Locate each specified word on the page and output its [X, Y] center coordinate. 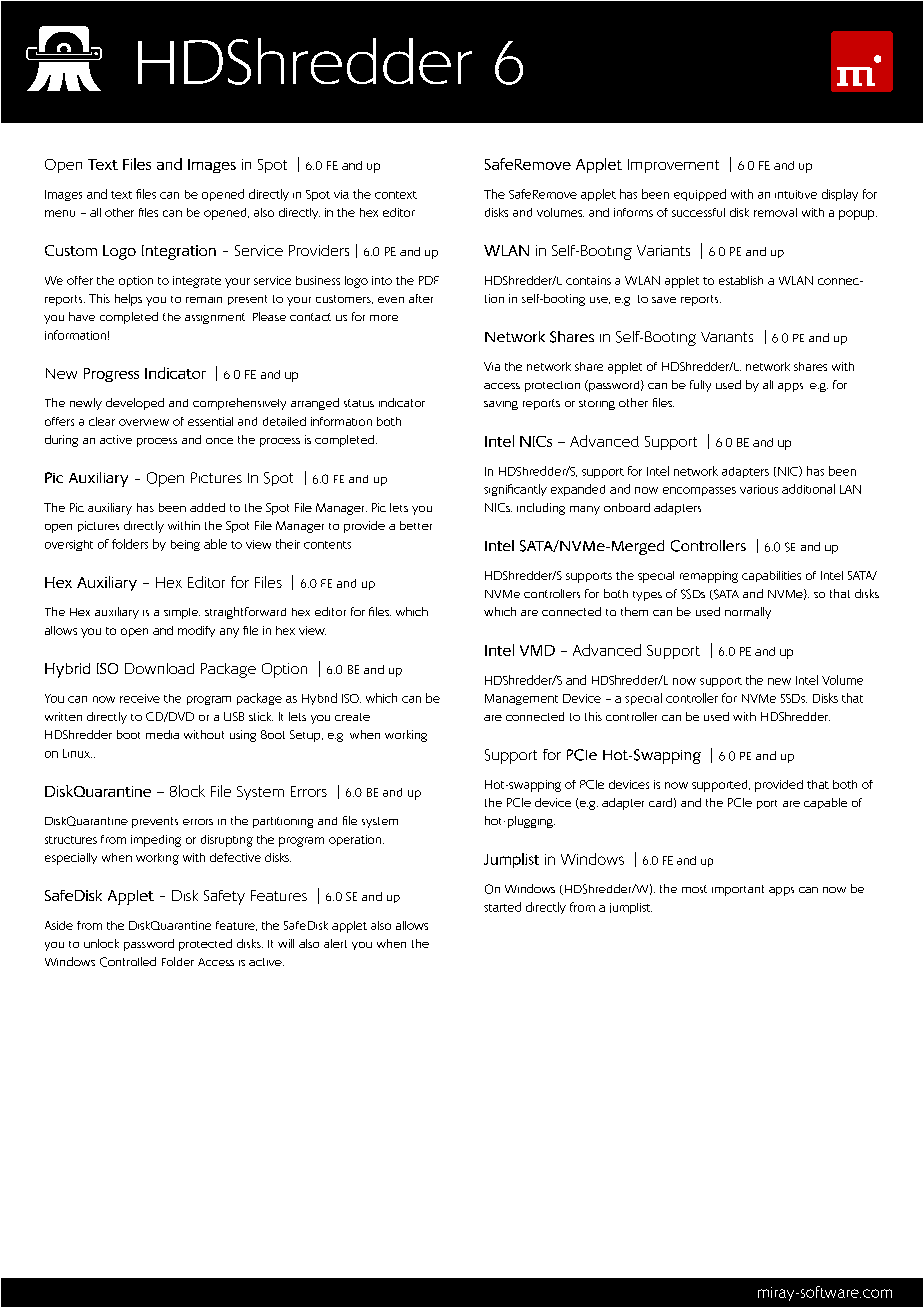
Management [521, 699]
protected [205, 945]
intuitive [796, 194]
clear [102, 421]
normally [748, 613]
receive [140, 698]
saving [501, 405]
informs [633, 212]
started [502, 907]
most [694, 889]
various [759, 489]
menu [60, 213]
